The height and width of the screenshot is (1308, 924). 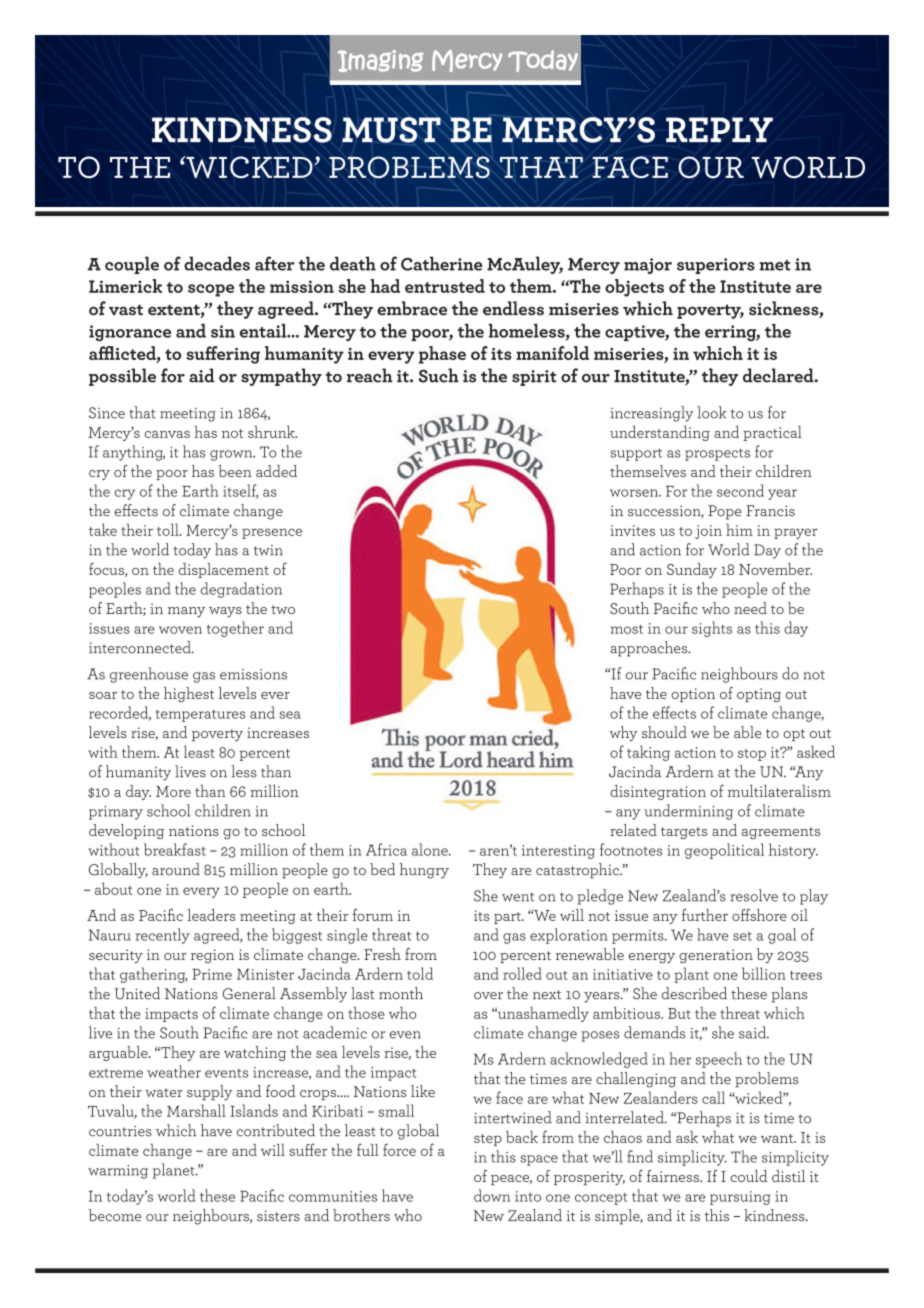 What do you see at coordinates (719, 129) in the screenshot?
I see `REPLY` at bounding box center [719, 129].
